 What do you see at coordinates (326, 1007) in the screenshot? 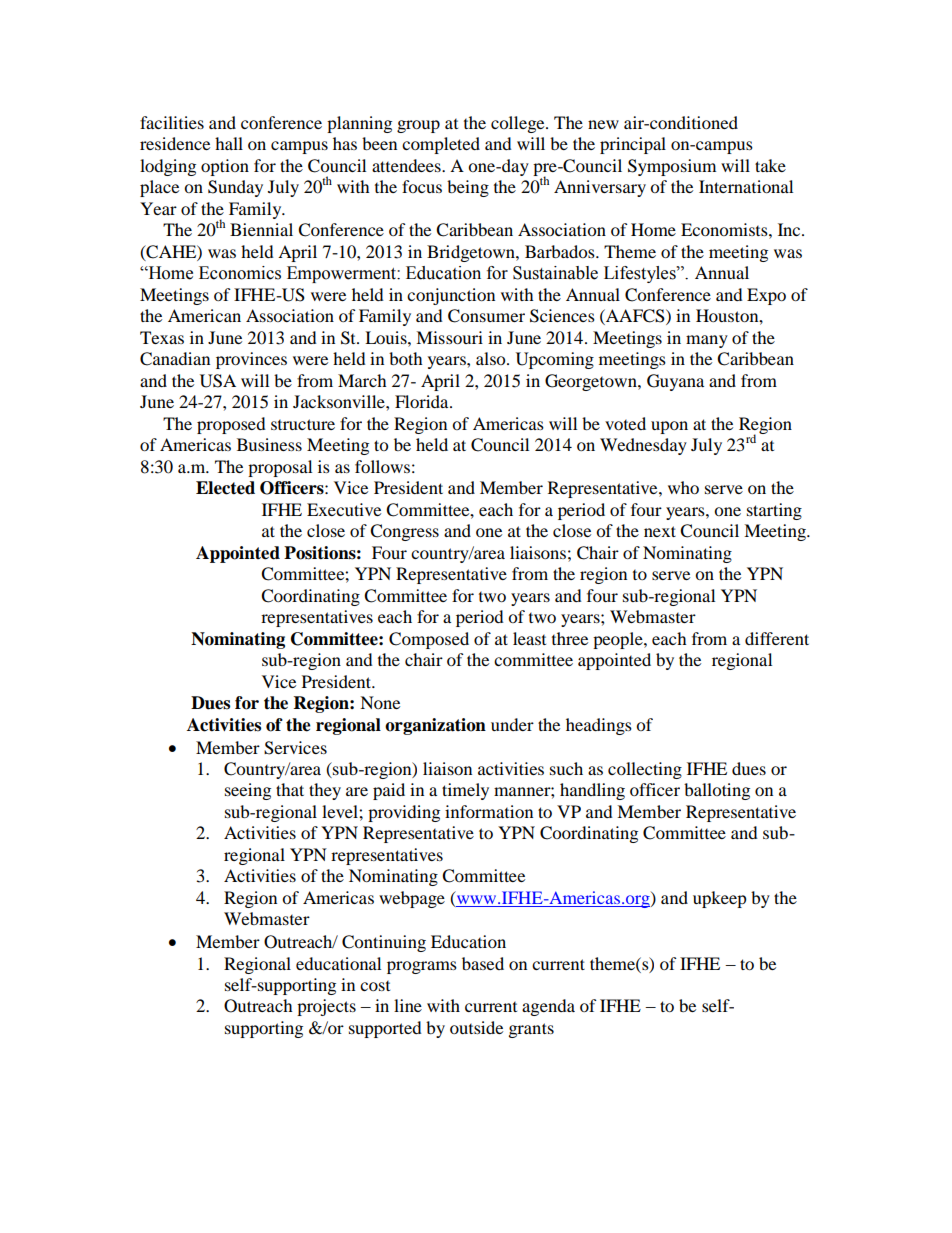
I see `projects` at bounding box center [326, 1007].
